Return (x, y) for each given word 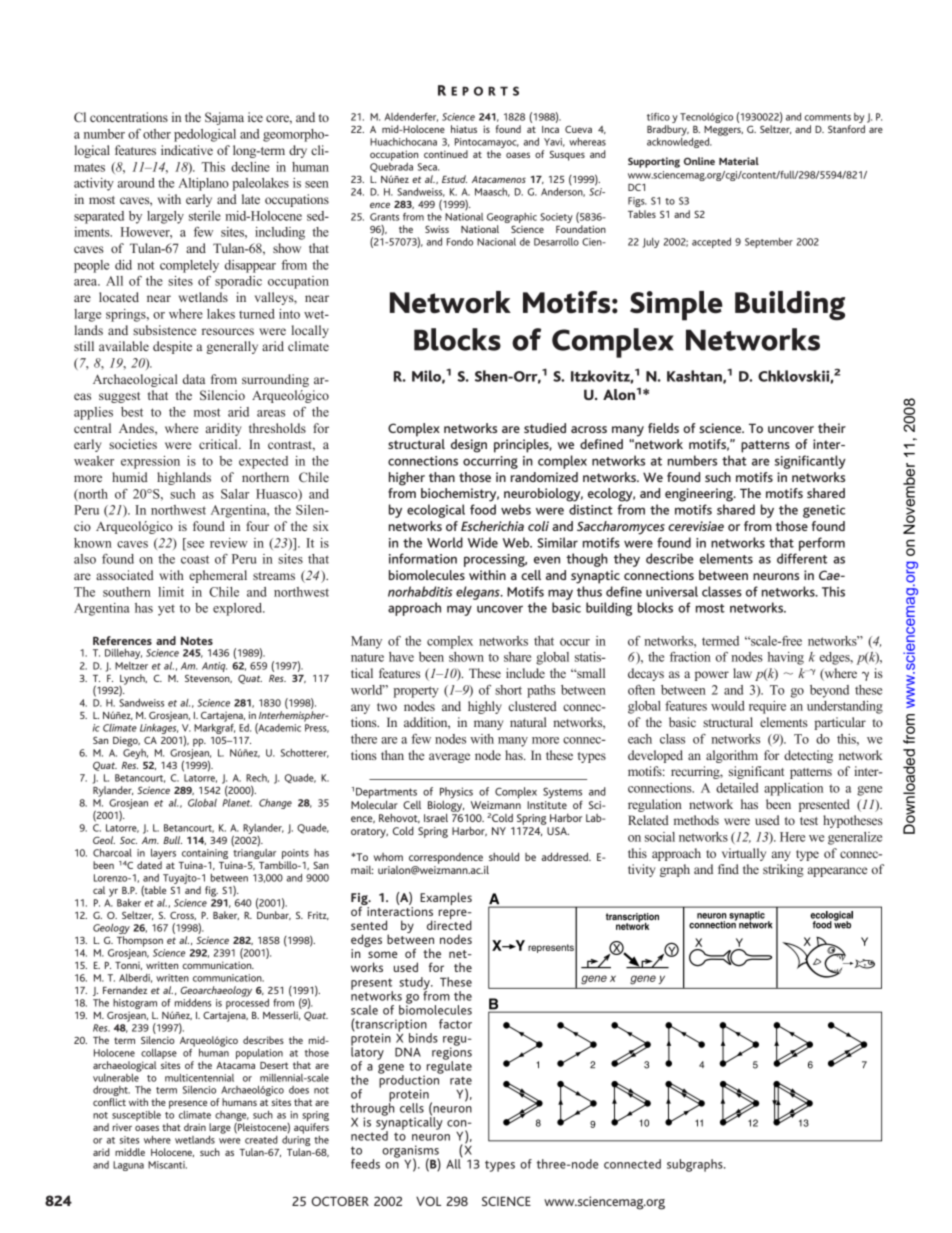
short (508, 690)
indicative (187, 150)
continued (446, 154)
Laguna (128, 1166)
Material (739, 161)
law (742, 673)
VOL (428, 1201)
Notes (197, 640)
